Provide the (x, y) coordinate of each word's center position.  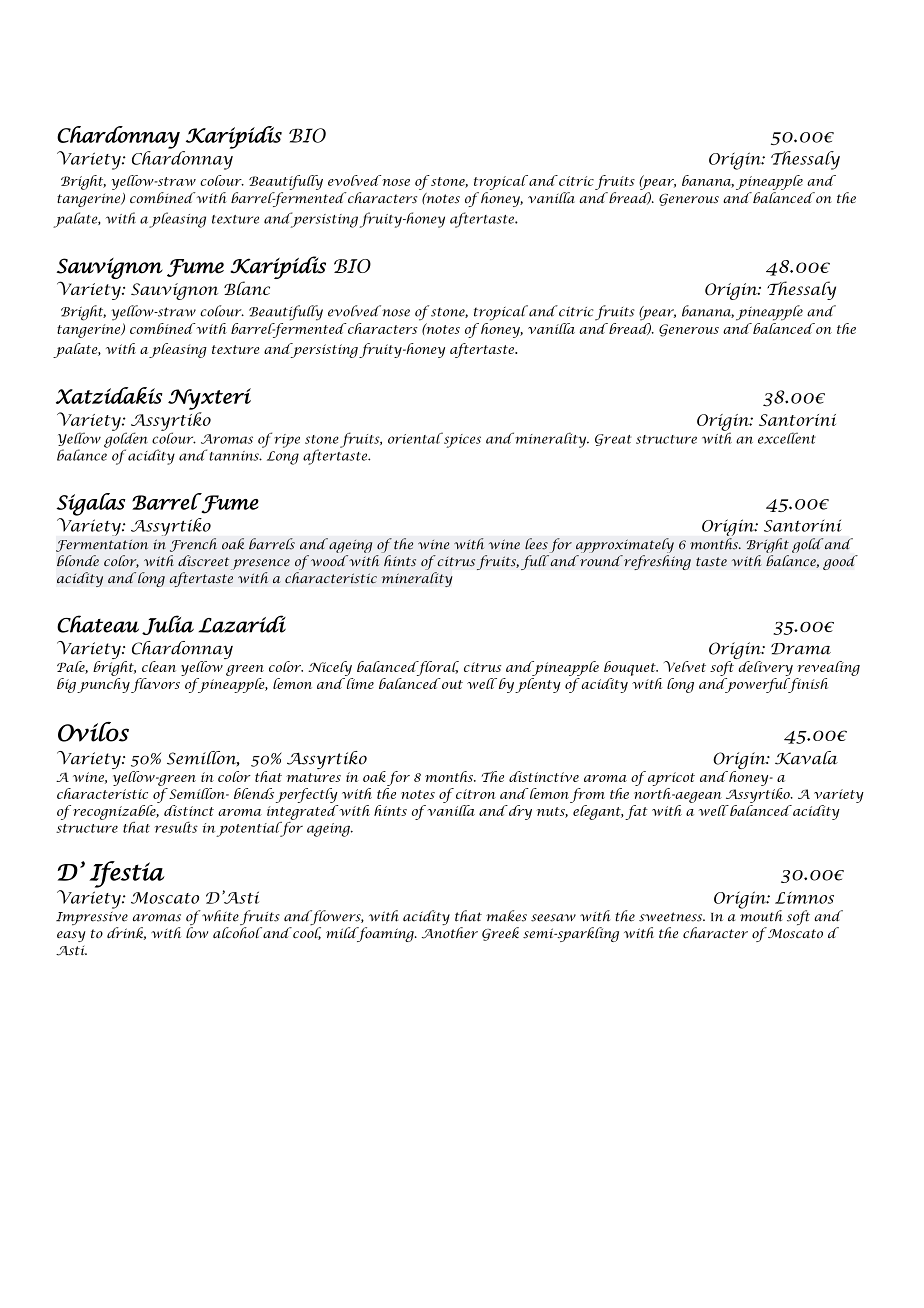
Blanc (247, 288)
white (219, 916)
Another (450, 933)
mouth (761, 915)
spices (461, 440)
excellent (787, 438)
